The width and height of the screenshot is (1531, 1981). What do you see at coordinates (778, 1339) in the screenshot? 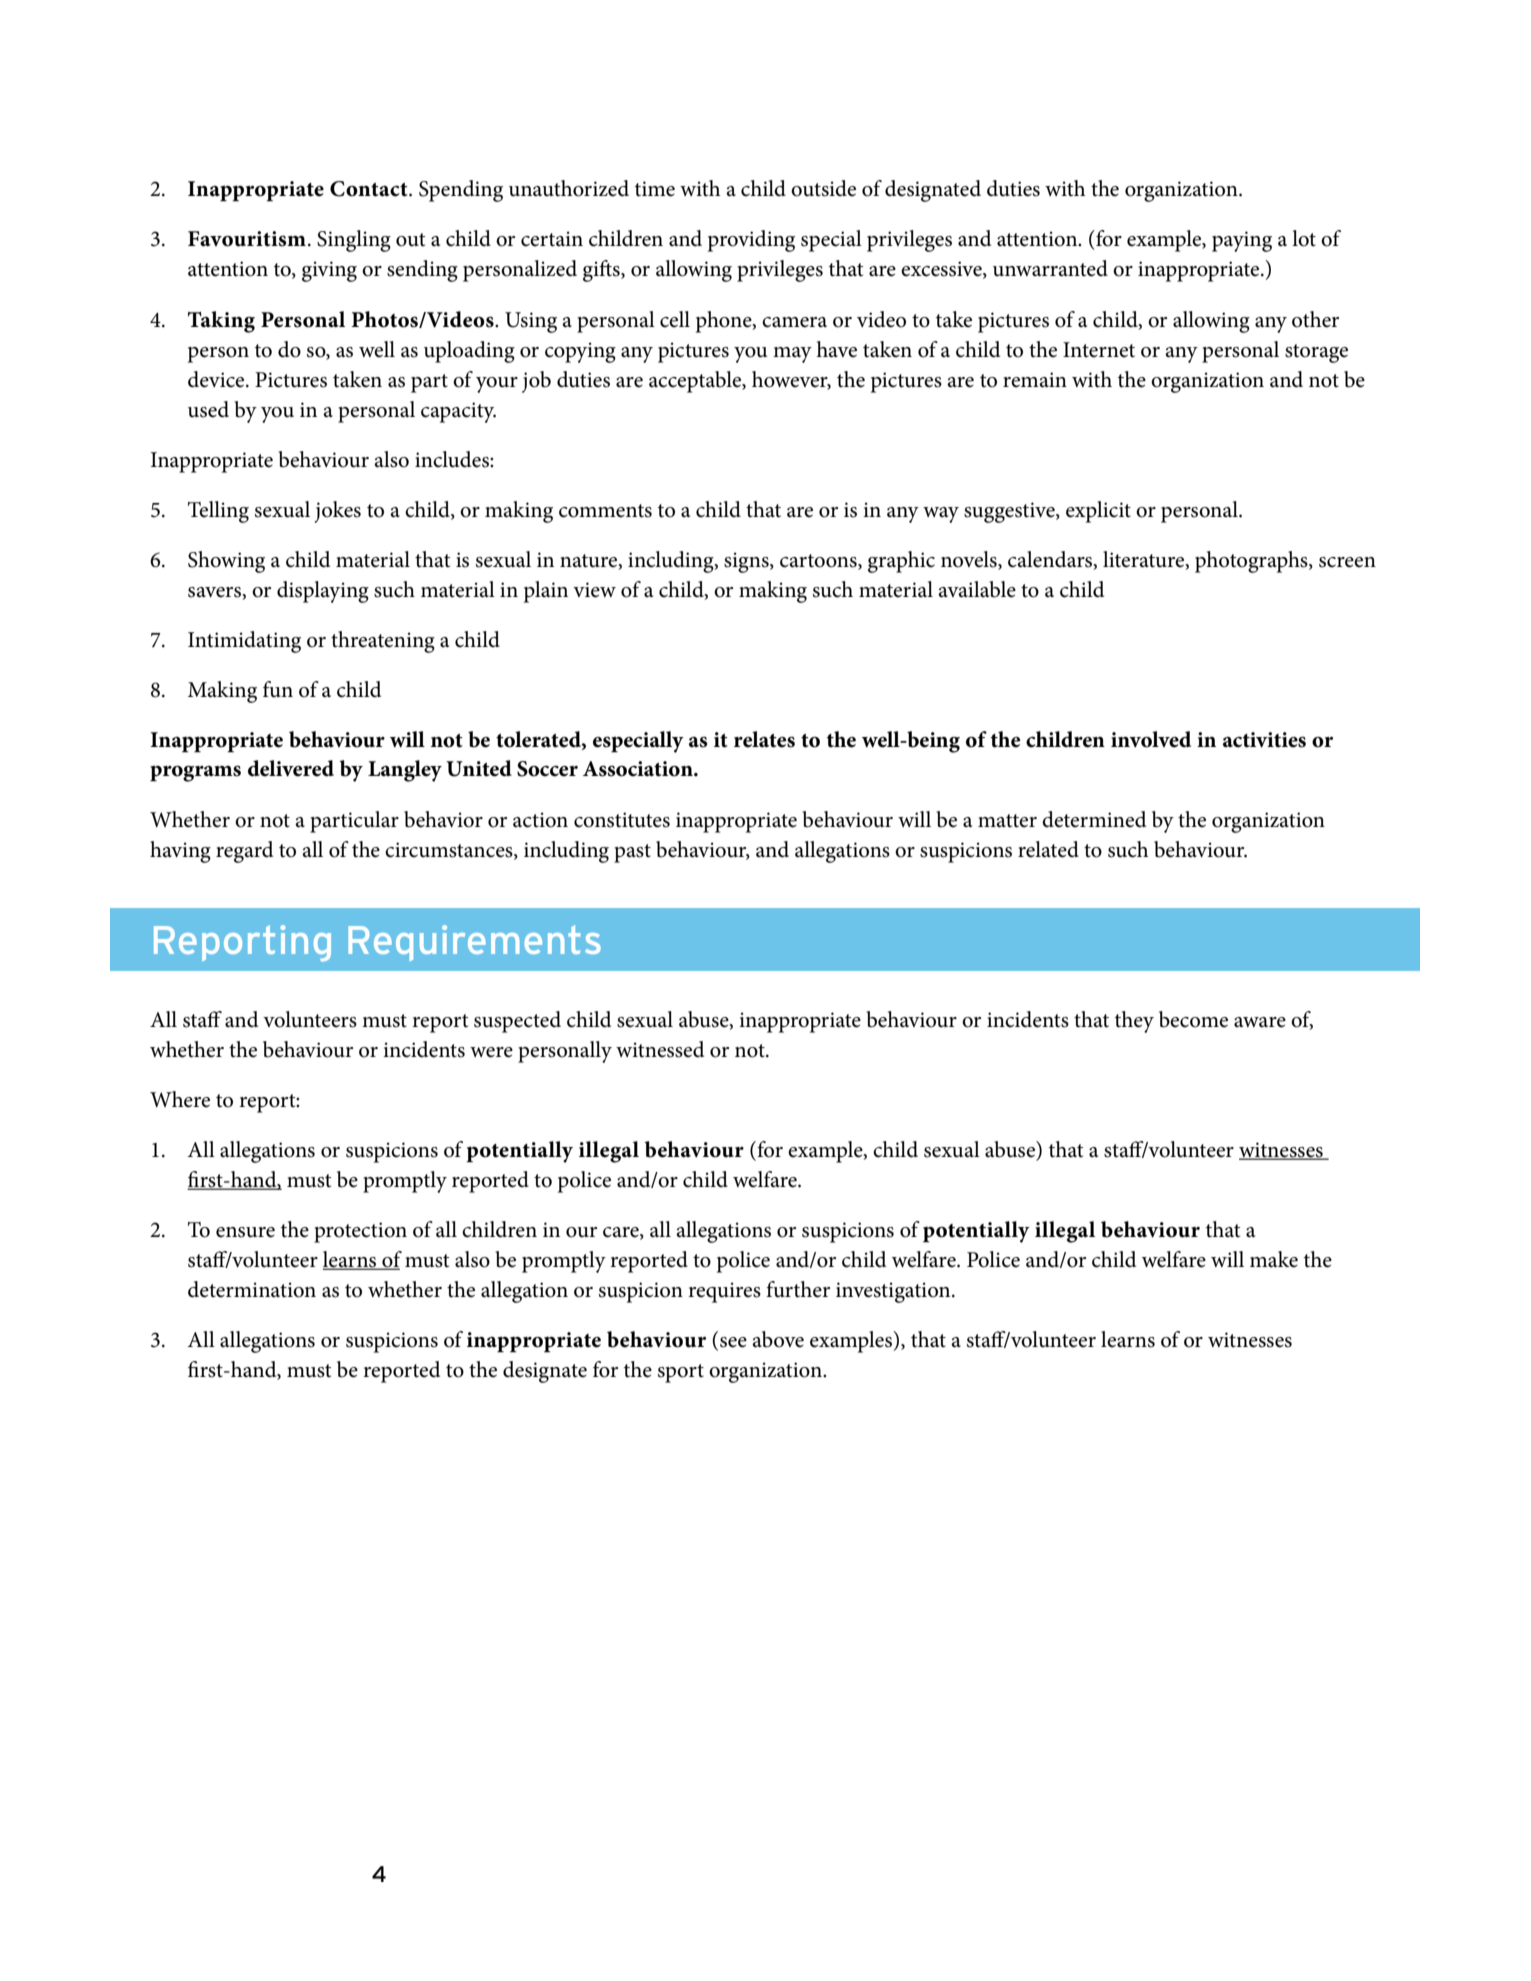
I see `above` at bounding box center [778, 1339].
